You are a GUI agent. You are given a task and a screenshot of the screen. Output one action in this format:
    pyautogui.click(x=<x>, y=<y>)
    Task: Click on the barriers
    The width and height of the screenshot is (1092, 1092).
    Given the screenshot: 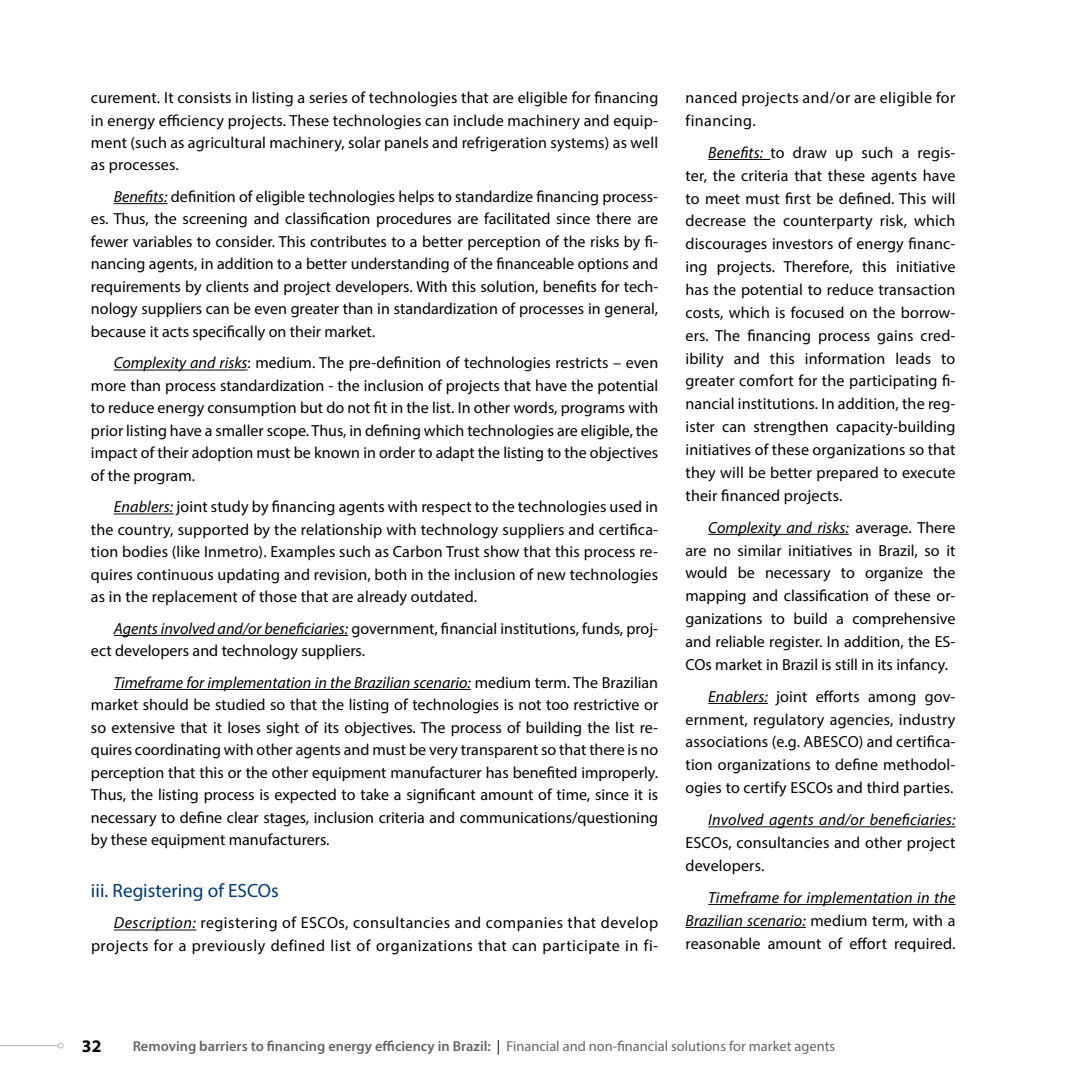 What is the action you would take?
    pyautogui.click(x=223, y=1046)
